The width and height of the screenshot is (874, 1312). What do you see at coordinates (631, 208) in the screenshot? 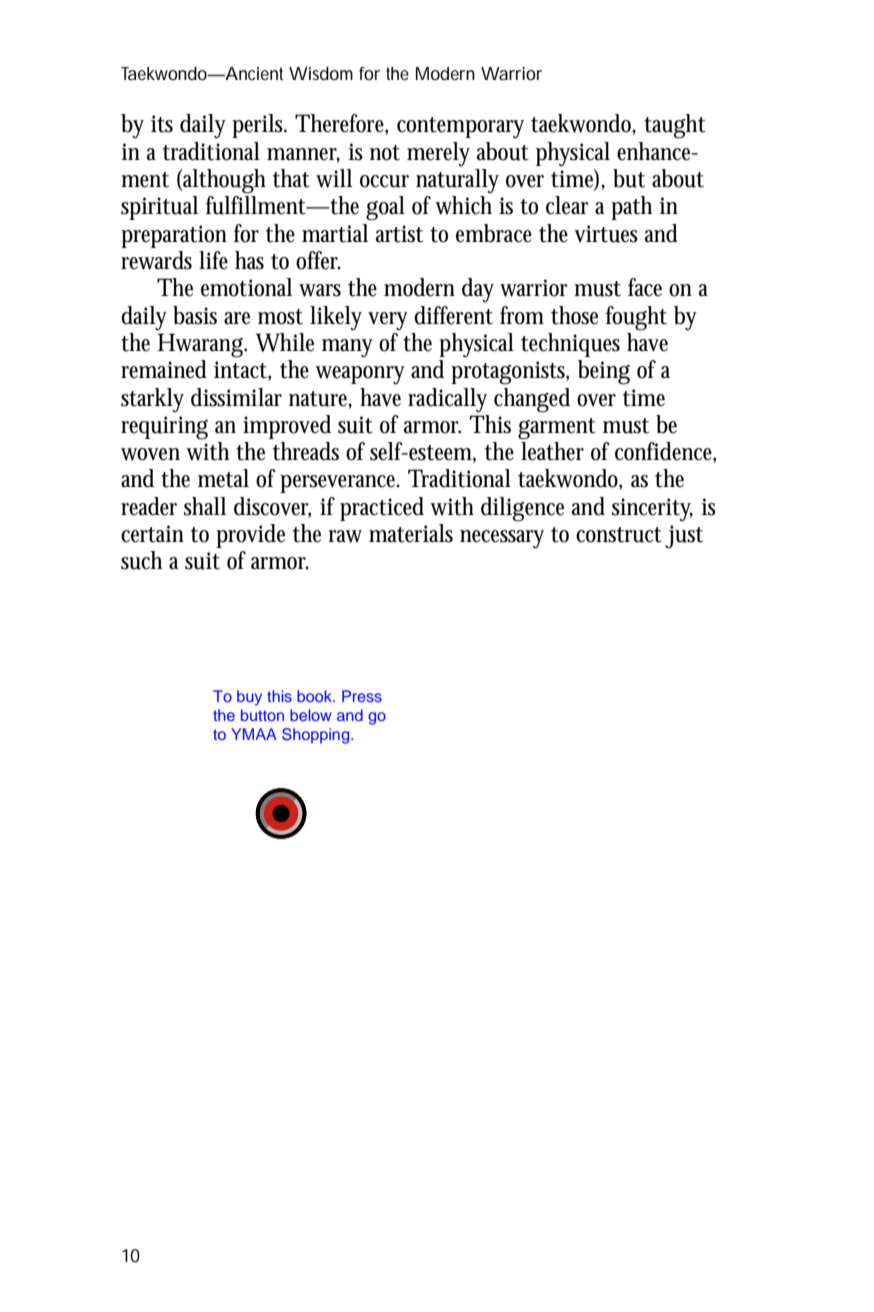
I see `path` at bounding box center [631, 208].
